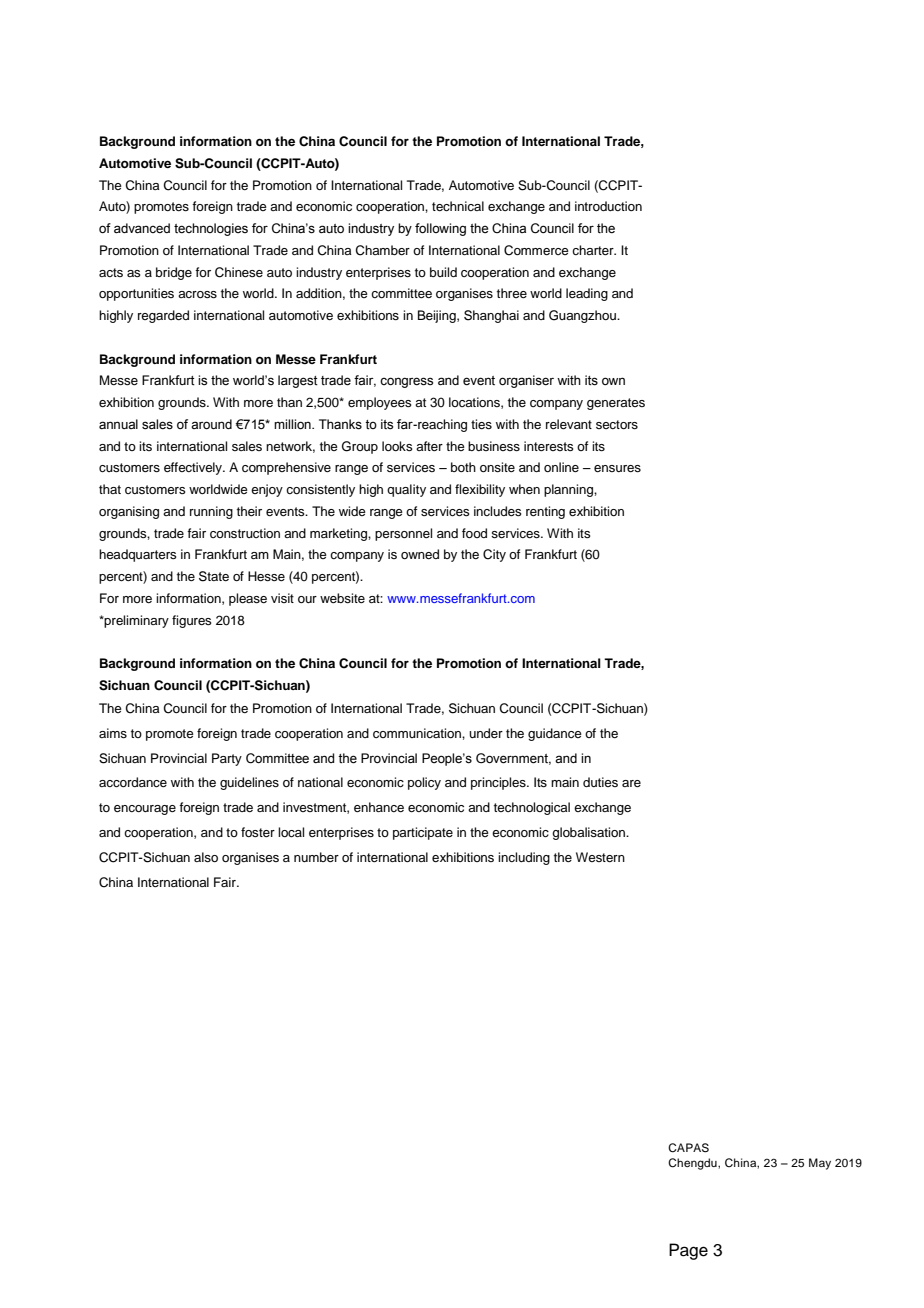  Describe the element at coordinates (608, 206) in the document. I see `introduction` at that location.
